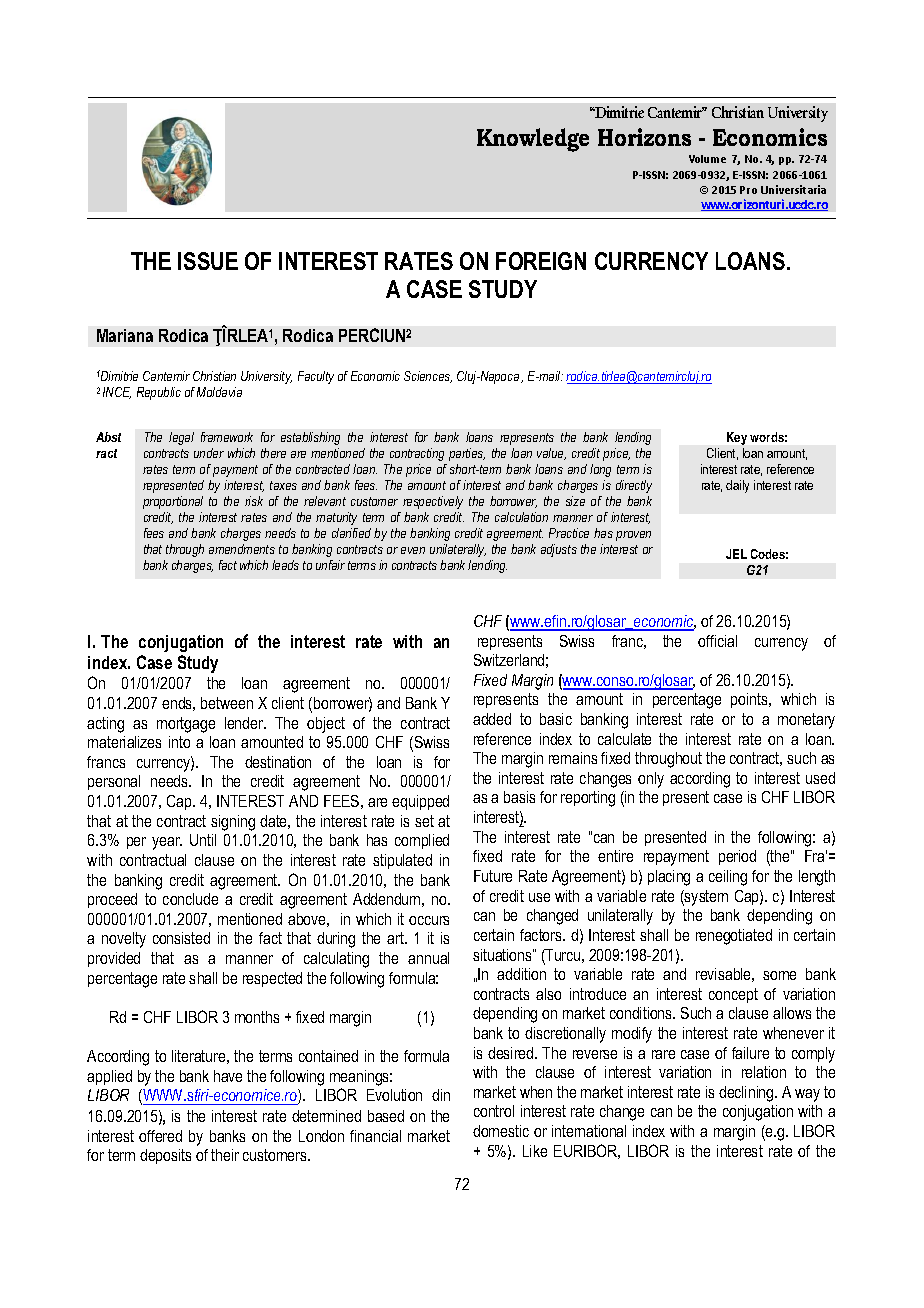  I want to click on Future, so click(493, 876).
